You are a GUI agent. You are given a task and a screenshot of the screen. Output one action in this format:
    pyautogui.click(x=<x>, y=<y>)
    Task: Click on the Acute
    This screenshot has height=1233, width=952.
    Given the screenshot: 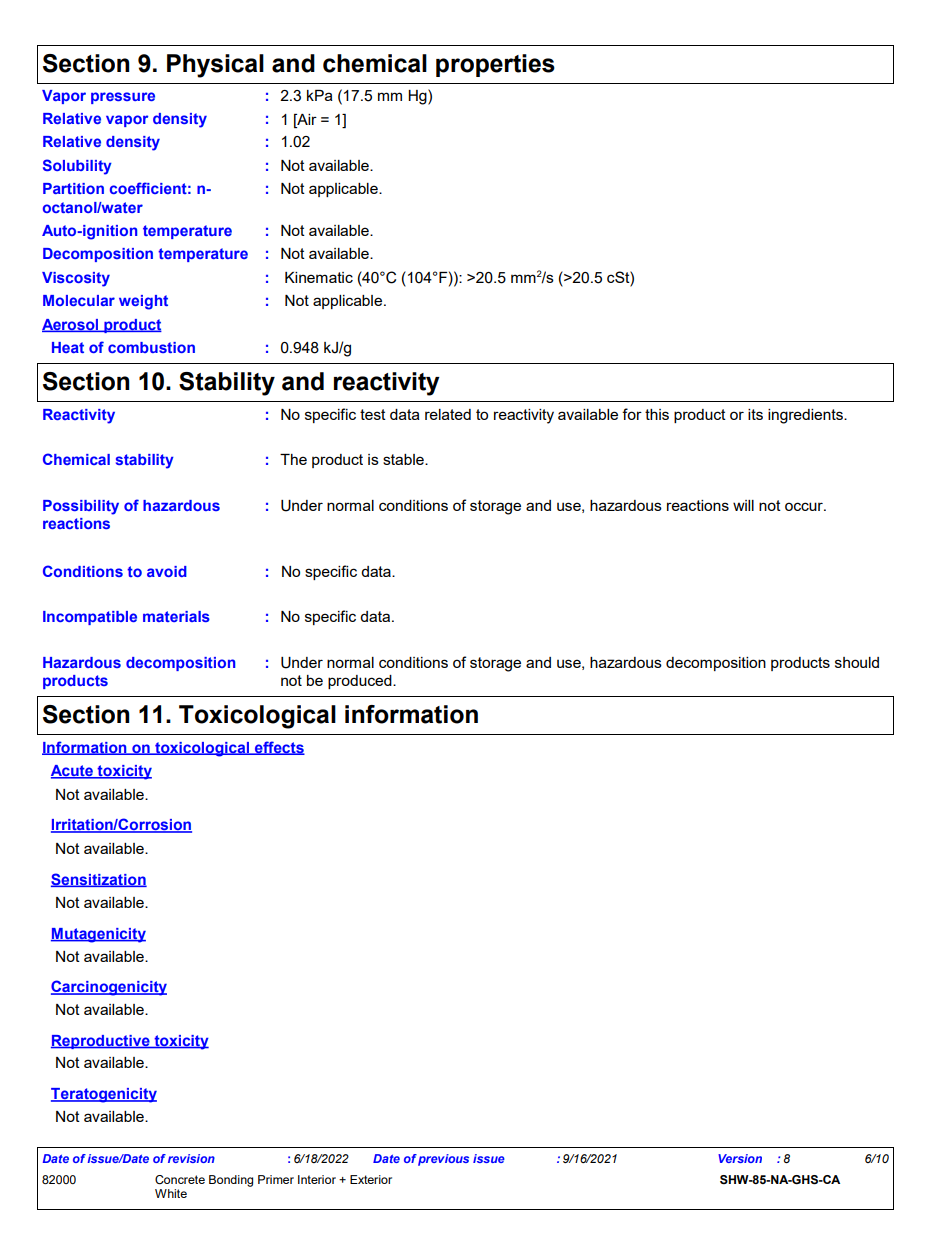 What is the action you would take?
    pyautogui.click(x=73, y=772)
